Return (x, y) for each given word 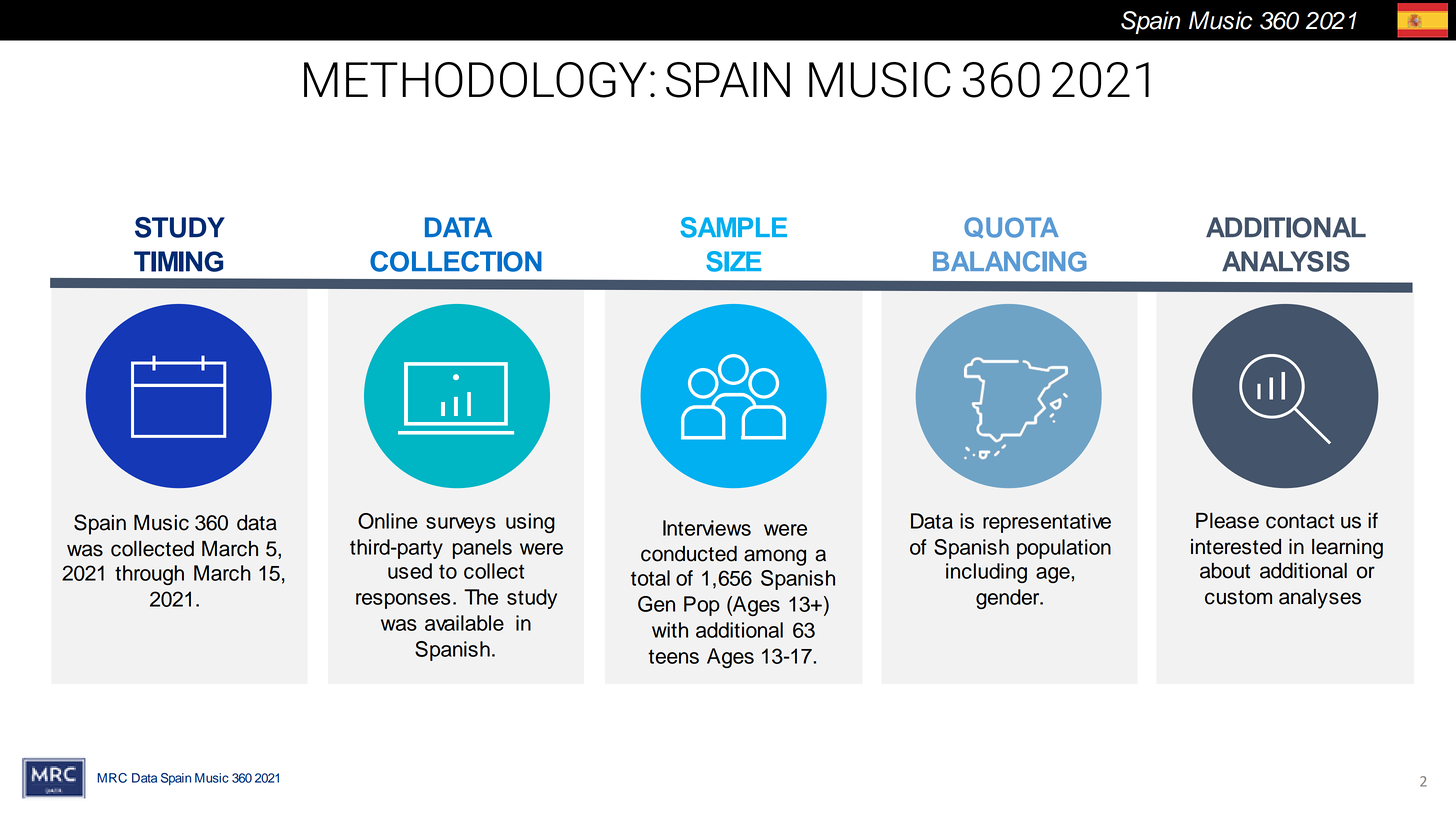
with (670, 630)
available (464, 623)
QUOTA (1011, 227)
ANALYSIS (1286, 261)
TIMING (178, 261)
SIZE (733, 261)
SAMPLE (733, 227)
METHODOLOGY (475, 80)
